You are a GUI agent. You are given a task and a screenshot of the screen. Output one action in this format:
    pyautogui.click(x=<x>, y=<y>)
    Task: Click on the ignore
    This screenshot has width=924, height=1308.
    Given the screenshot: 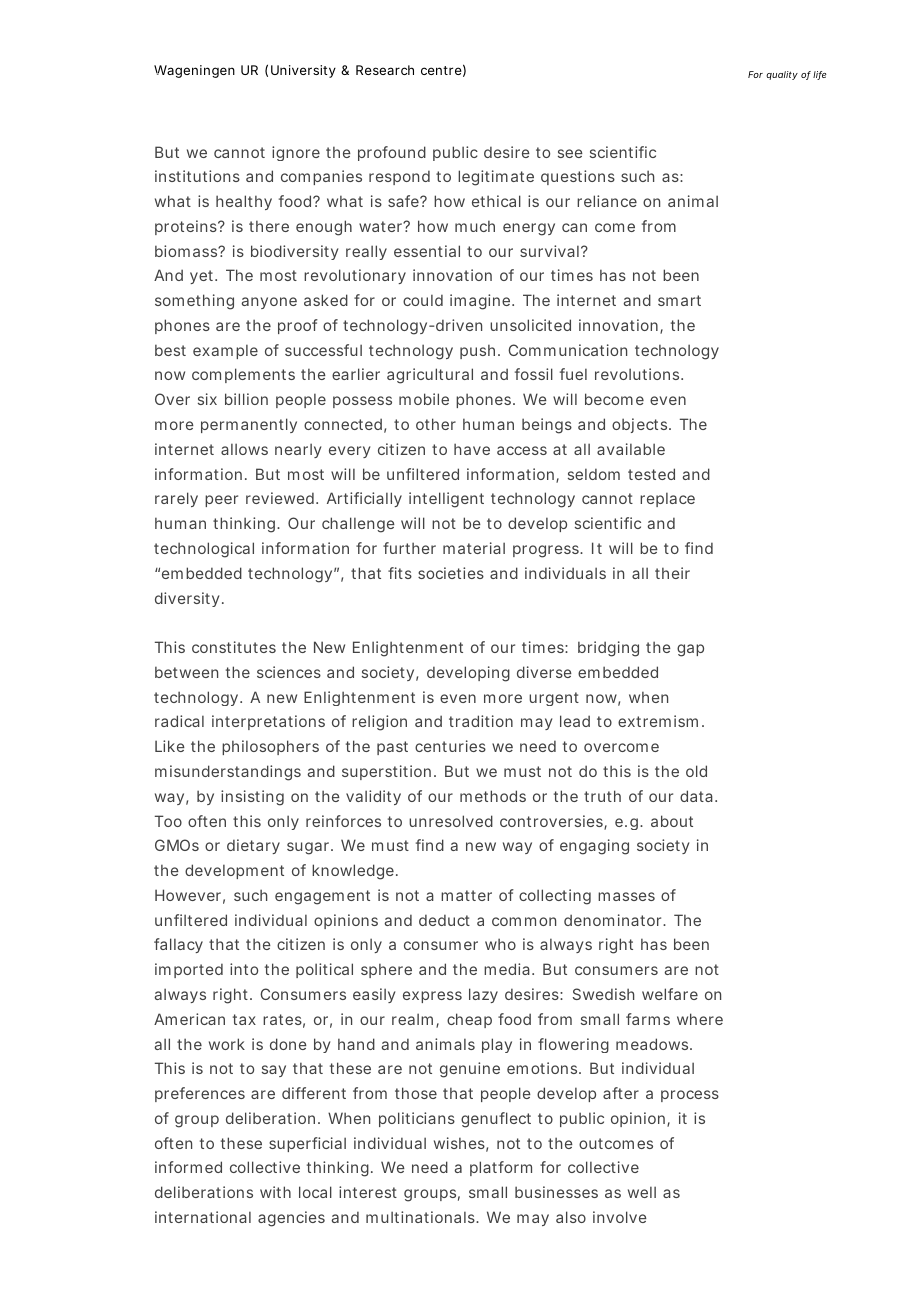 What is the action you would take?
    pyautogui.click(x=296, y=153)
